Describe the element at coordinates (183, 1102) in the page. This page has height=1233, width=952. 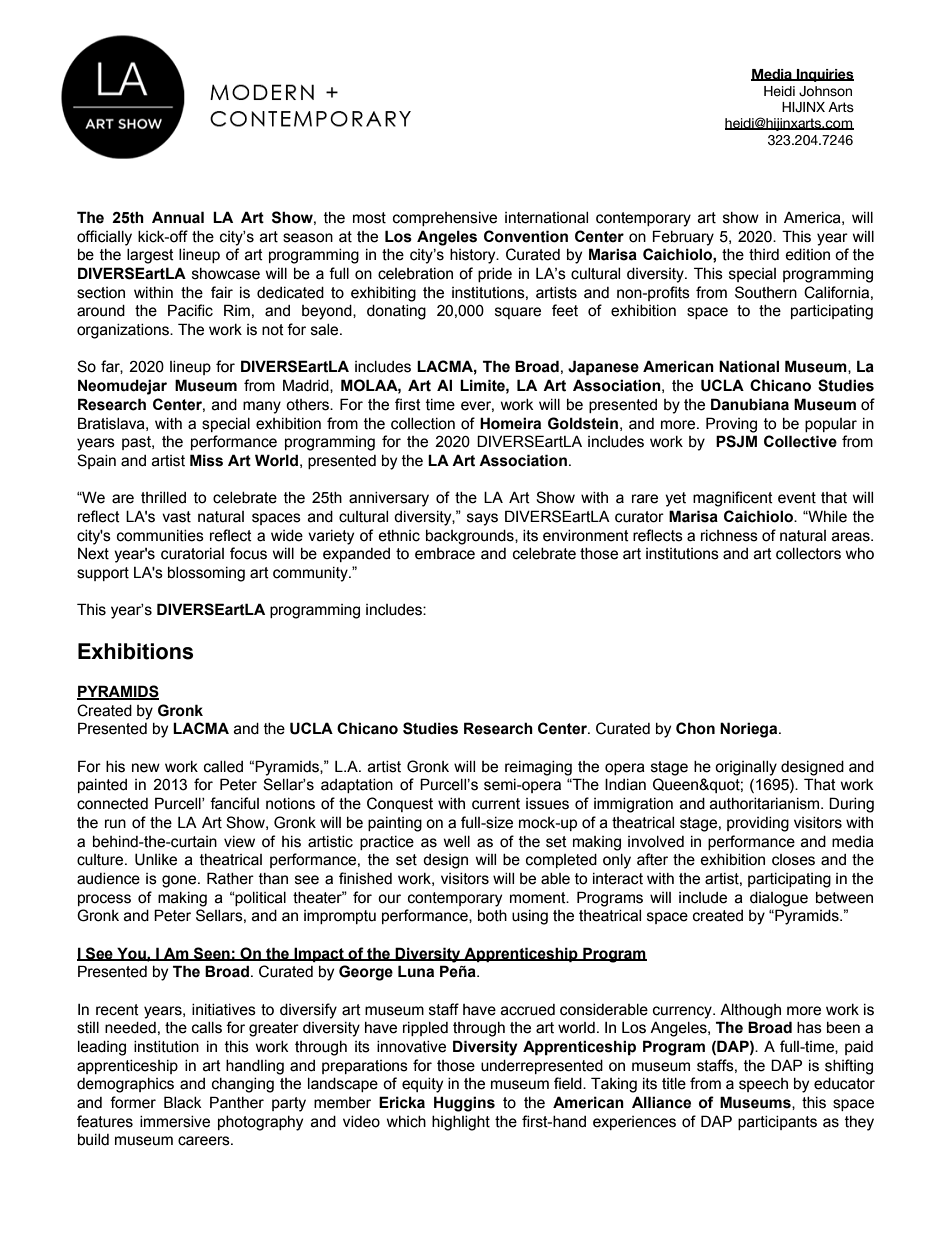
I see `Black` at that location.
